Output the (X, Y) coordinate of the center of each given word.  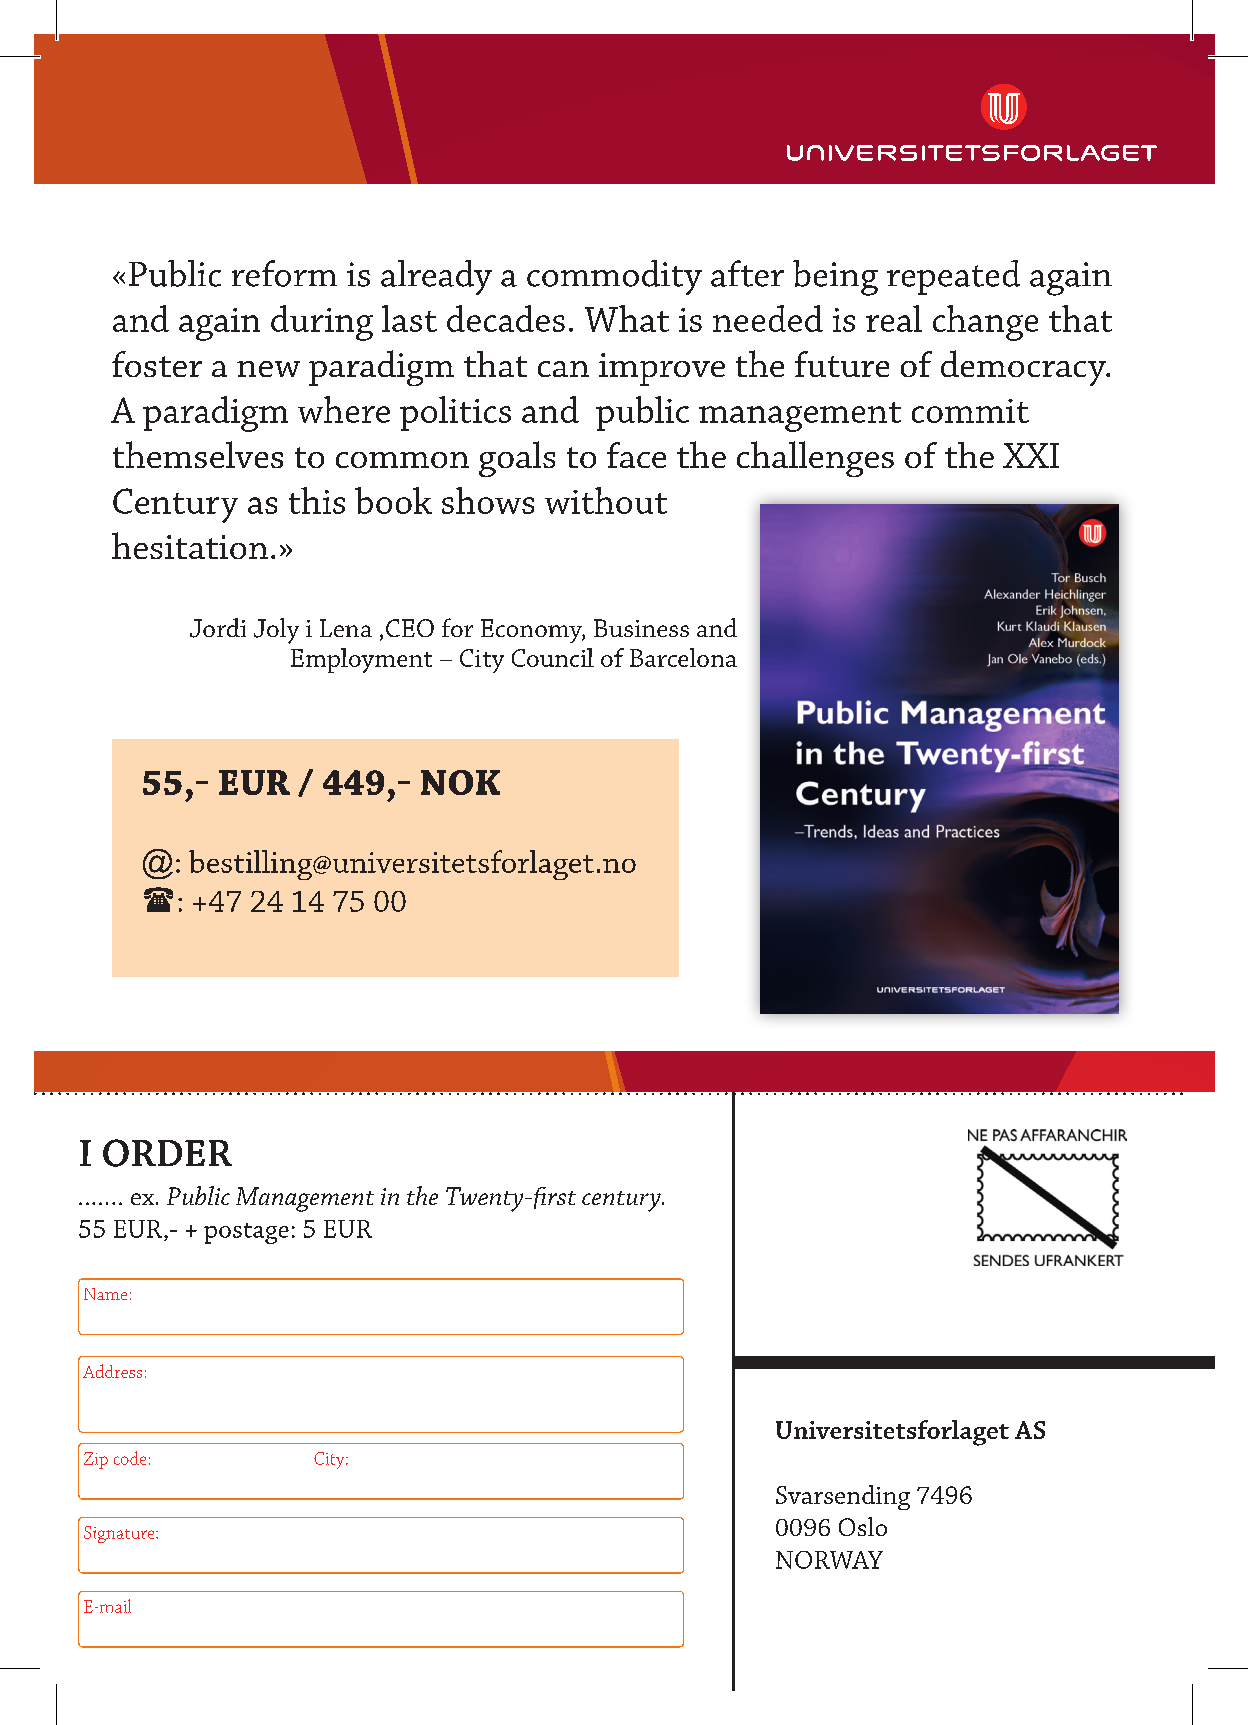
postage (246, 1233)
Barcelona (683, 657)
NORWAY (829, 1560)
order (167, 1153)
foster (157, 364)
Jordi (218, 628)
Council (553, 657)
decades (506, 318)
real (894, 318)
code (130, 1458)
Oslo (863, 1526)
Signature (120, 1534)
